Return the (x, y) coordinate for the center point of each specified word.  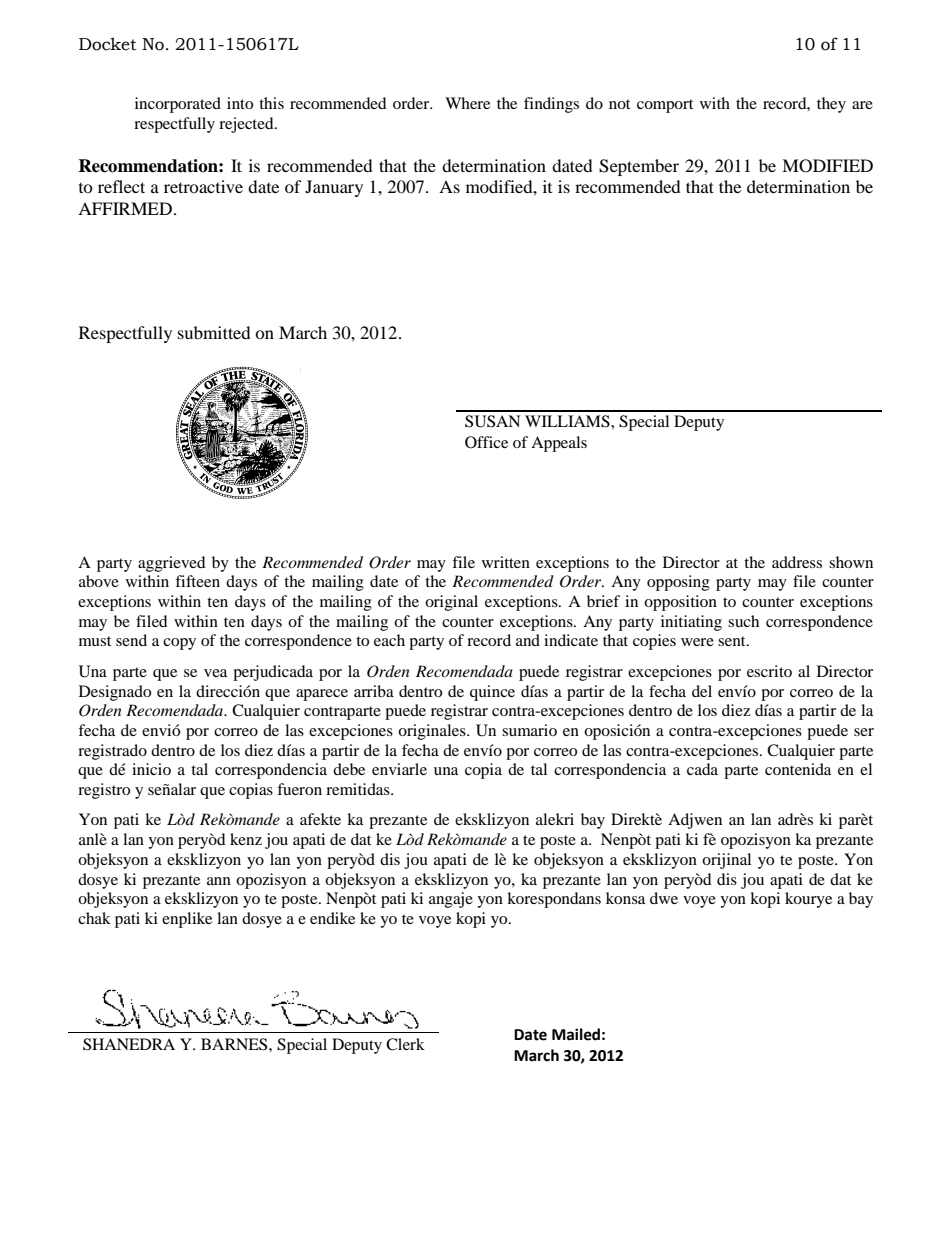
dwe (664, 898)
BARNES (235, 1044)
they (831, 105)
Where (467, 103)
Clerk (405, 1044)
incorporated (178, 105)
